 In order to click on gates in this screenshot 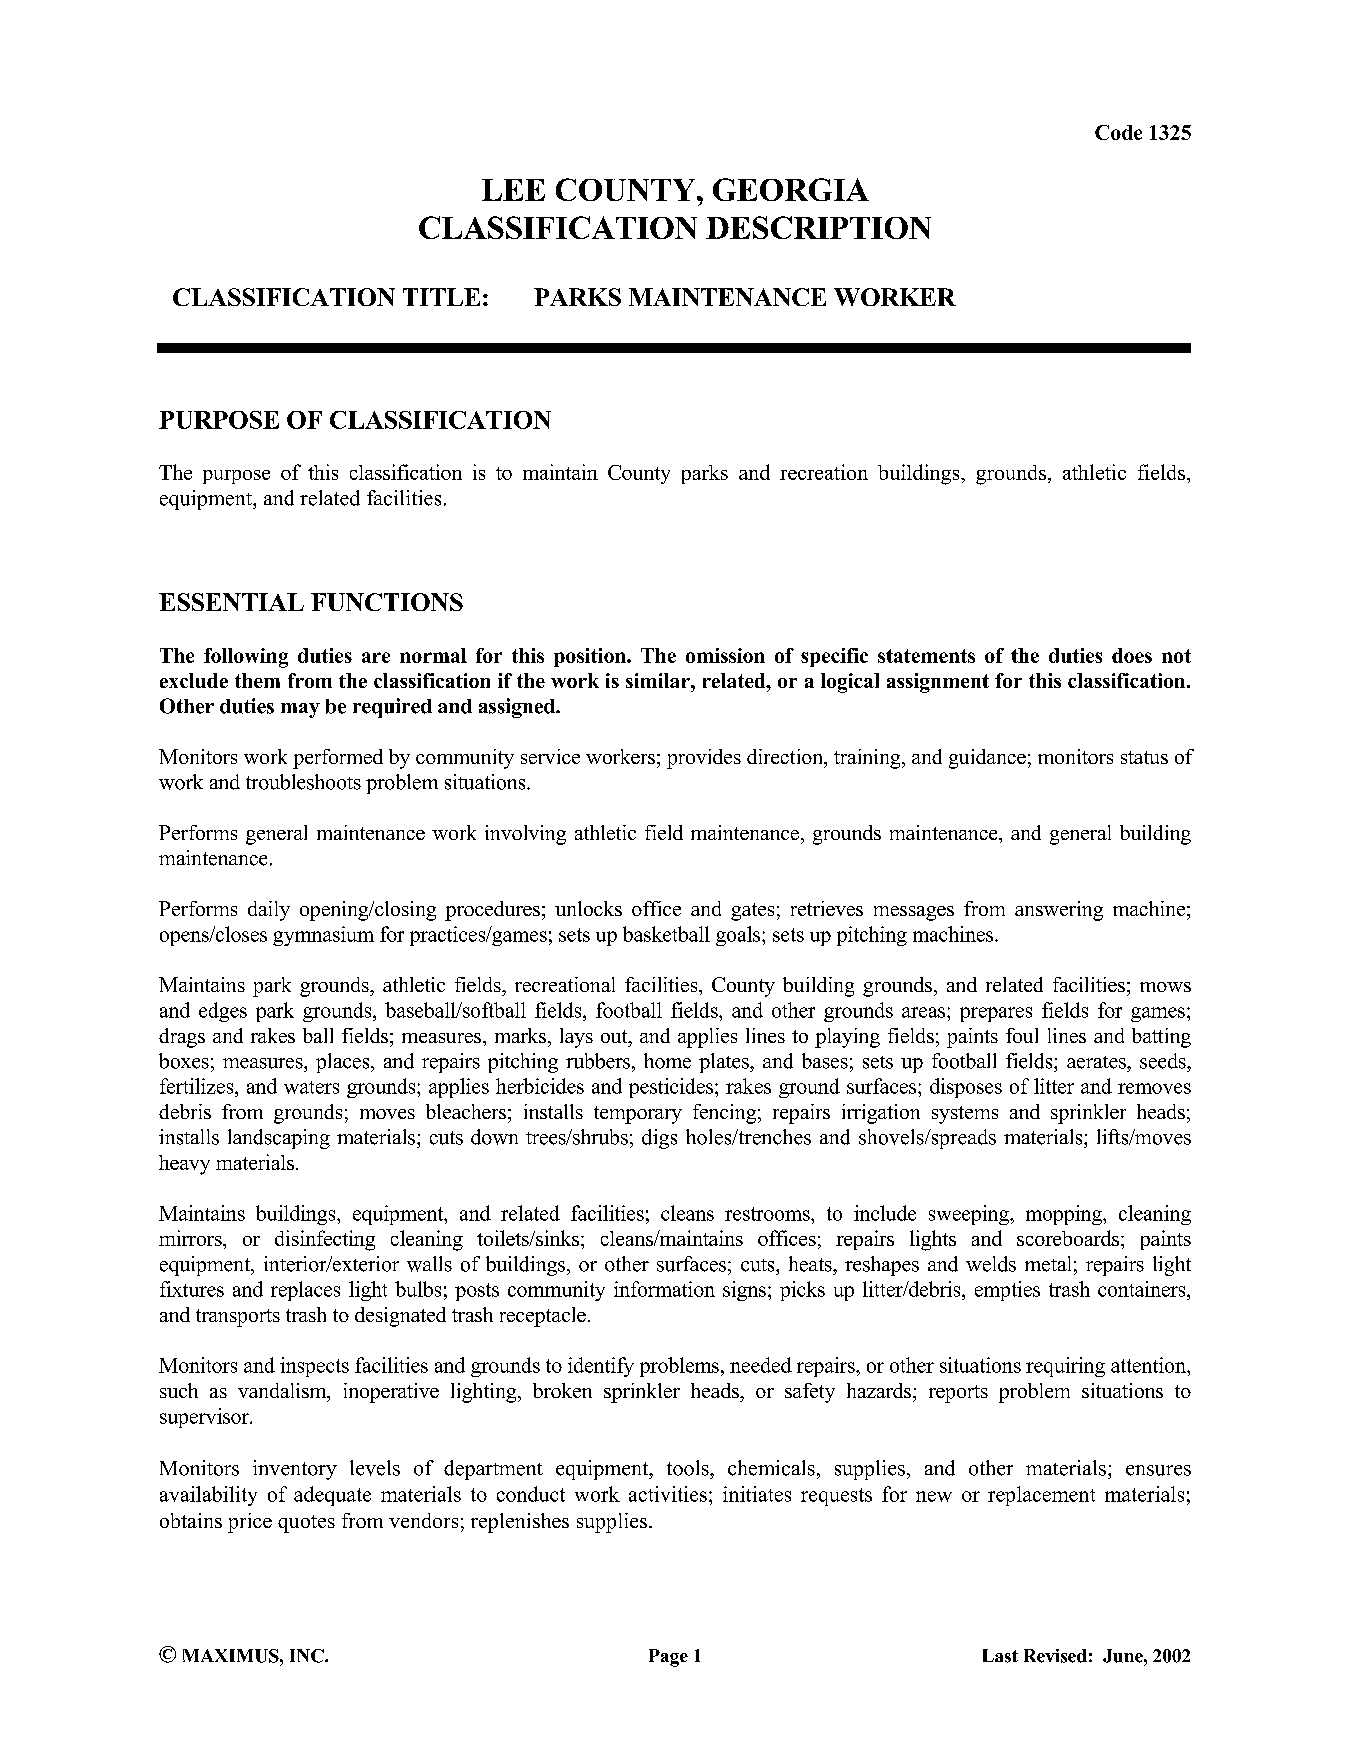, I will do `click(752, 912)`.
